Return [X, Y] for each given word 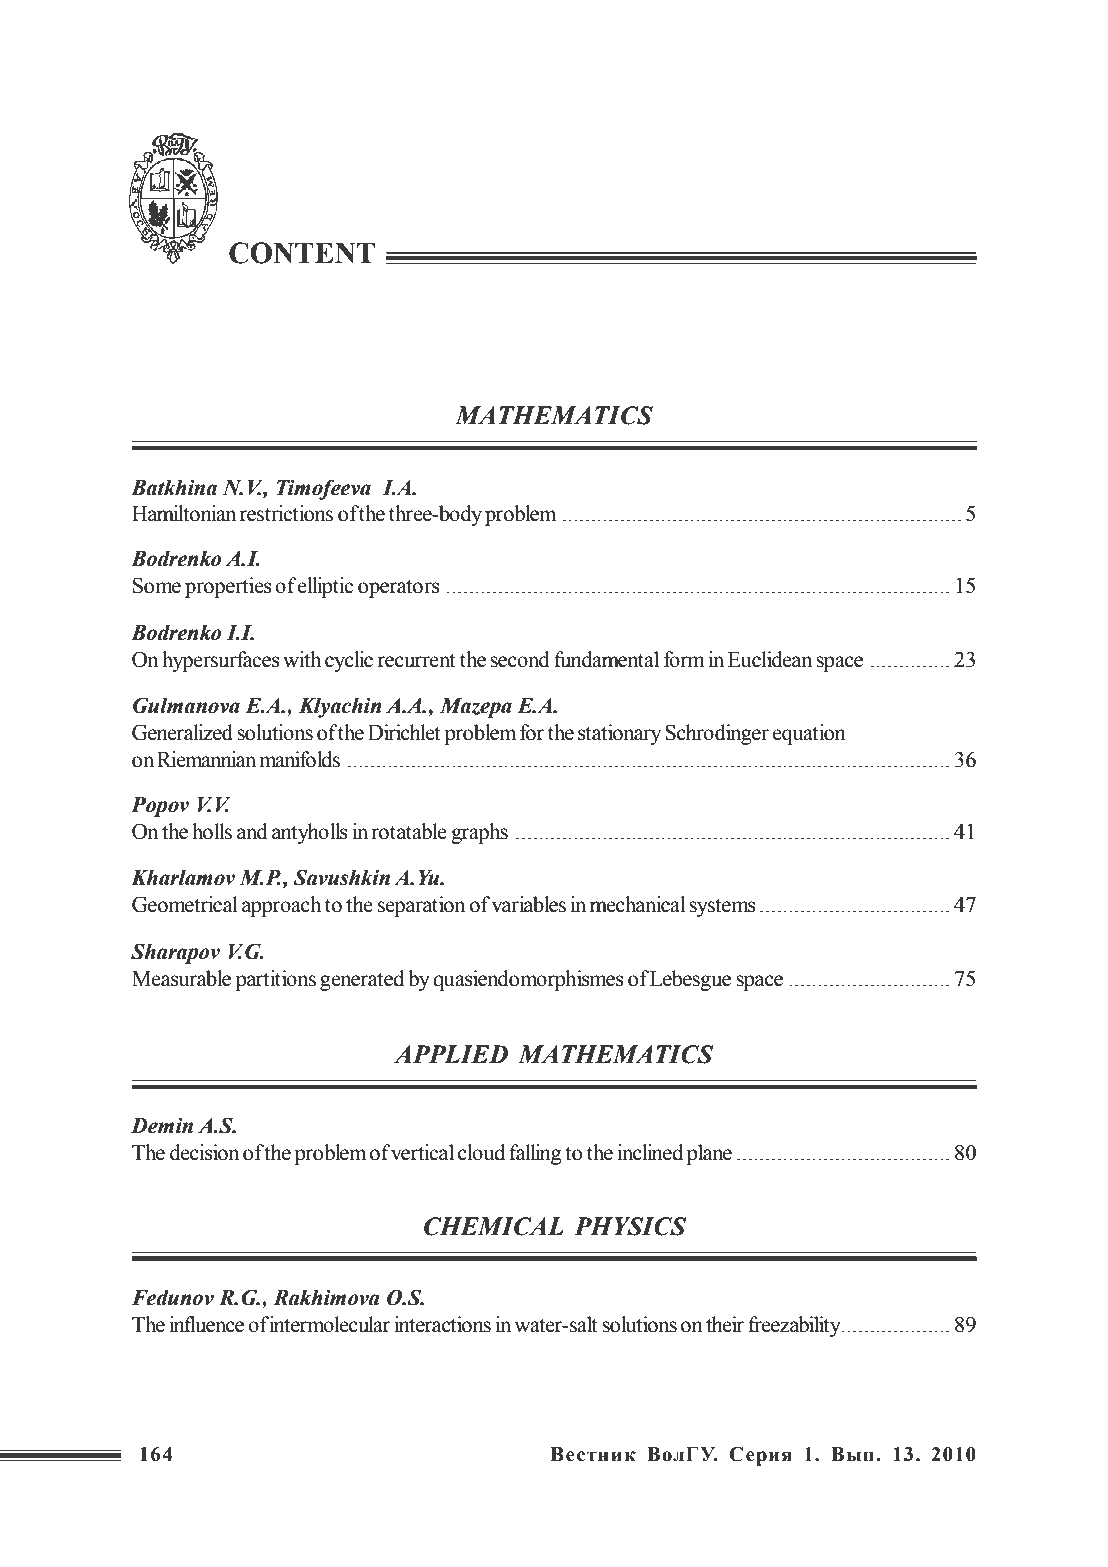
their [725, 1324]
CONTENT [302, 253]
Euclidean [770, 659]
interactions [442, 1324]
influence [207, 1324]
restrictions [286, 513]
